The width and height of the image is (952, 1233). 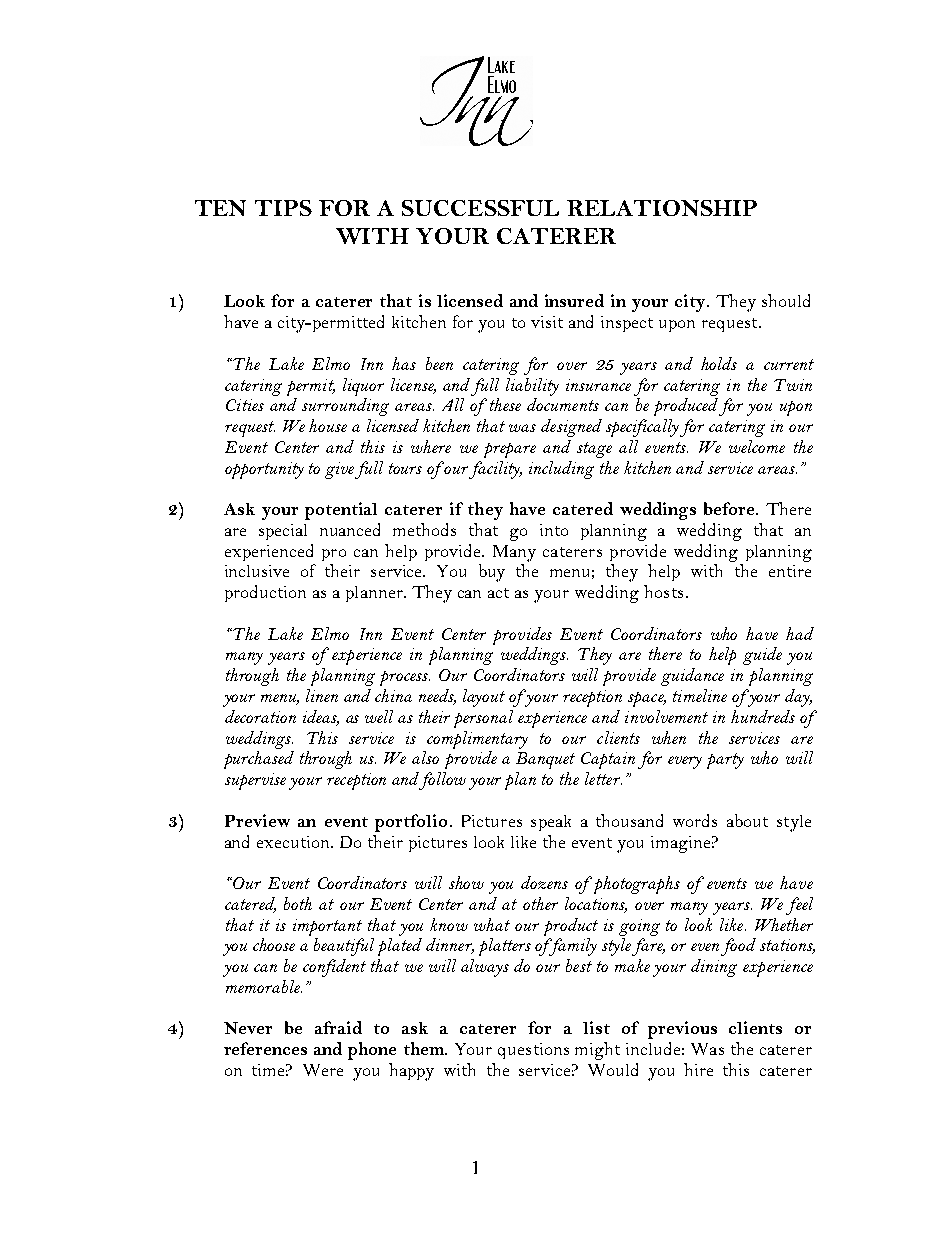 I want to click on TIPS, so click(x=283, y=208).
